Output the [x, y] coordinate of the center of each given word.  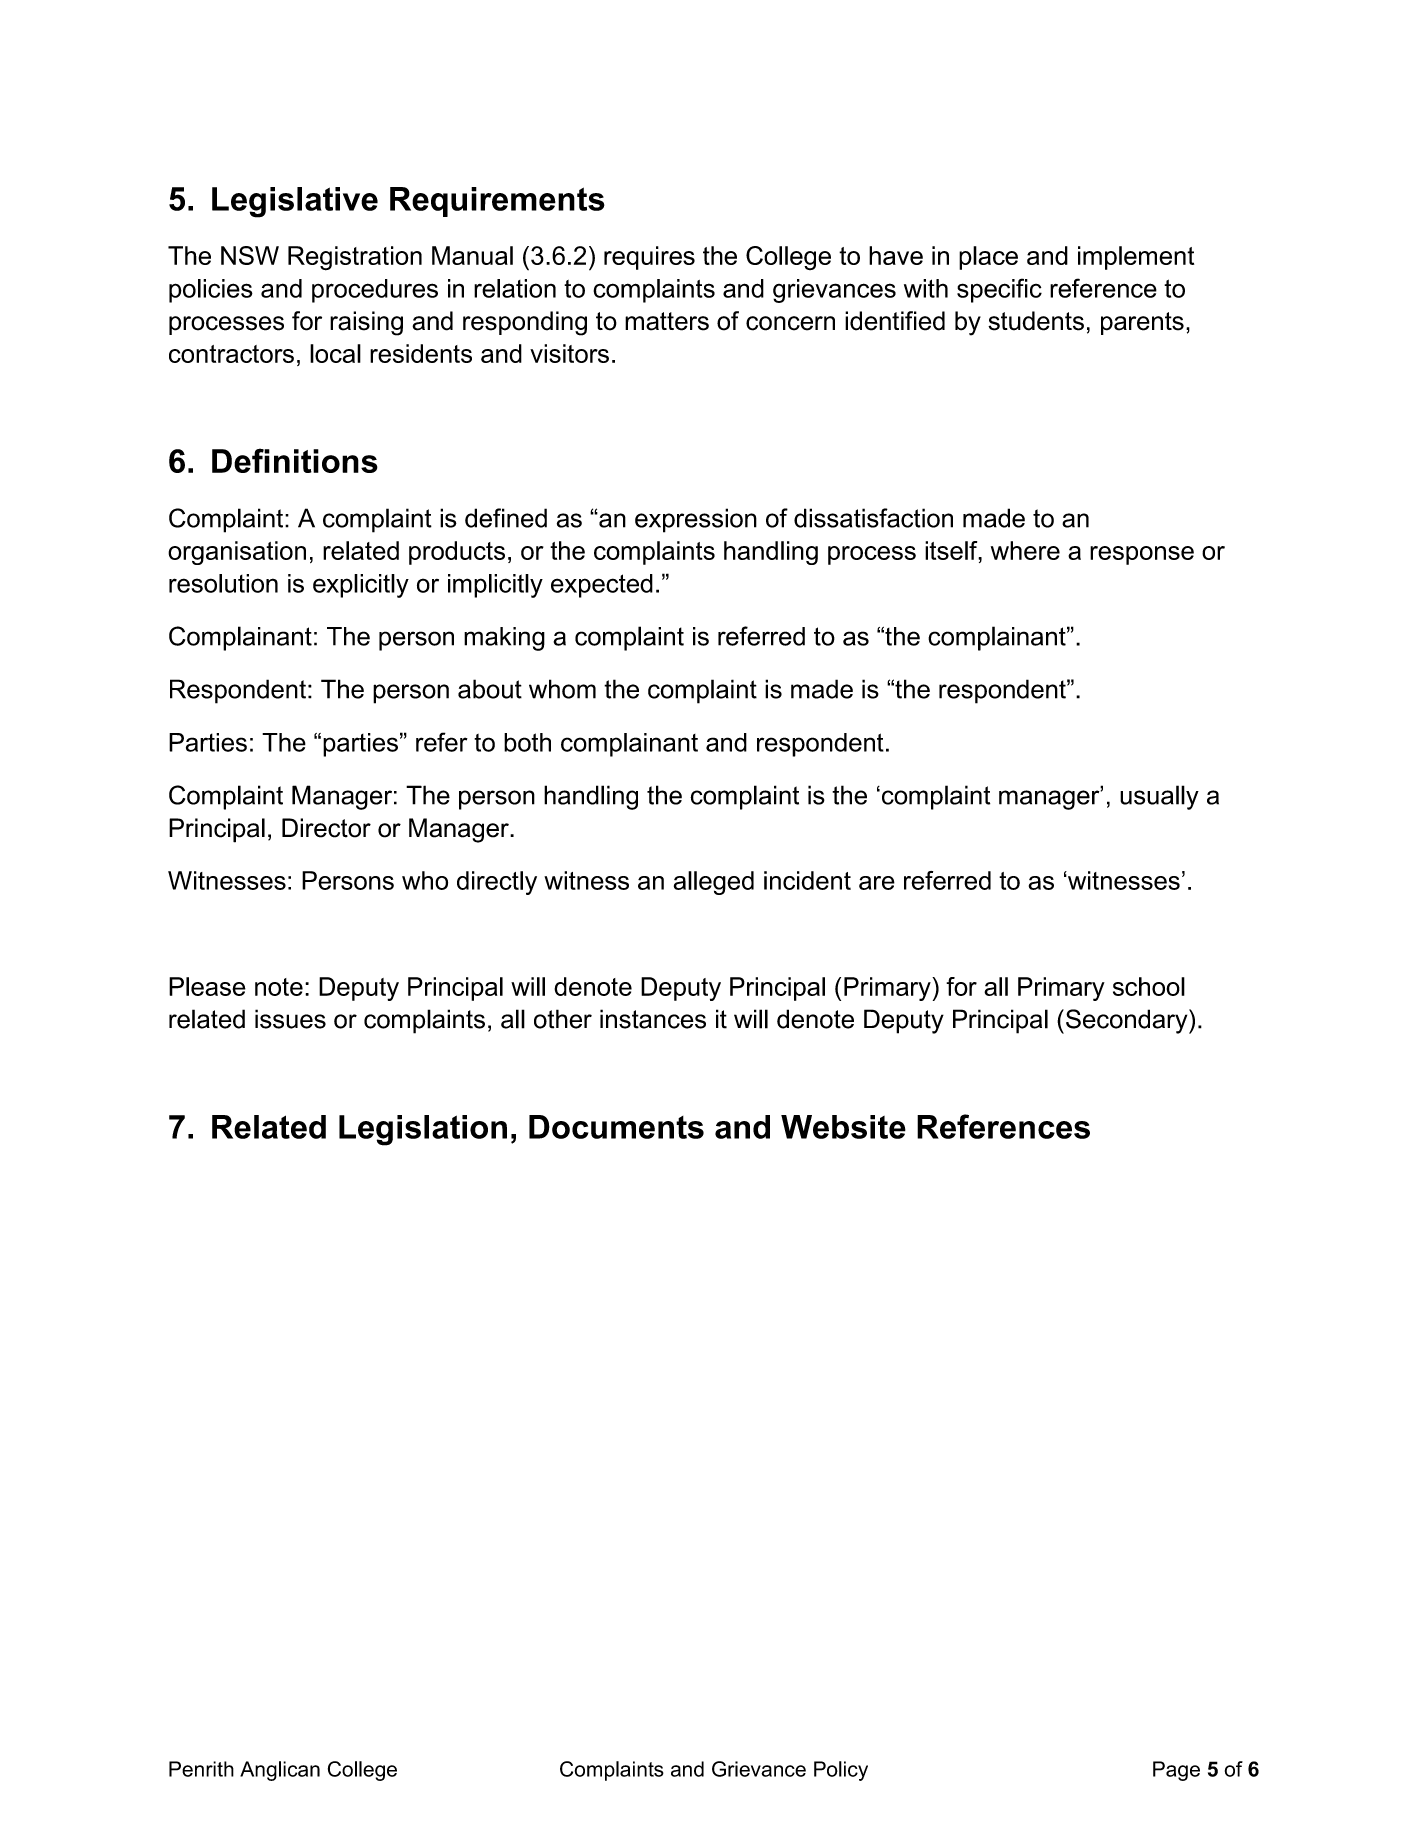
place [988, 258]
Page [1176, 1771]
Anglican [280, 1771]
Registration [355, 258]
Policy [841, 1771]
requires [649, 258]
